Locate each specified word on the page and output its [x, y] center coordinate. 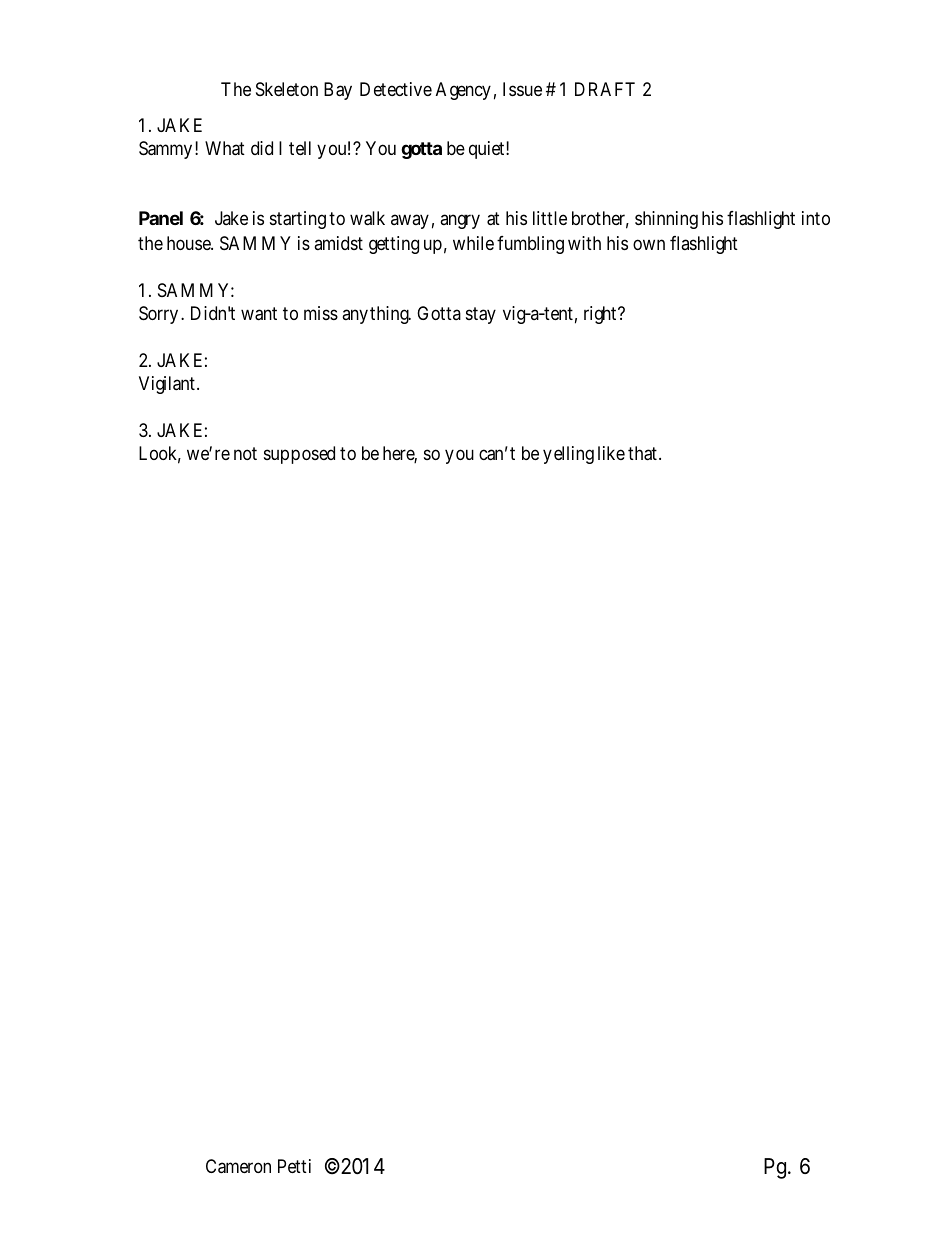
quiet [488, 150]
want [259, 314]
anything [376, 315]
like [611, 453]
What [225, 148]
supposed [299, 455]
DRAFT [605, 89]
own [649, 244]
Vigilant [167, 385]
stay [481, 315]
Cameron [238, 1166]
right [601, 315]
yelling [568, 455]
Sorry [158, 315]
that [642, 453]
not [245, 453]
